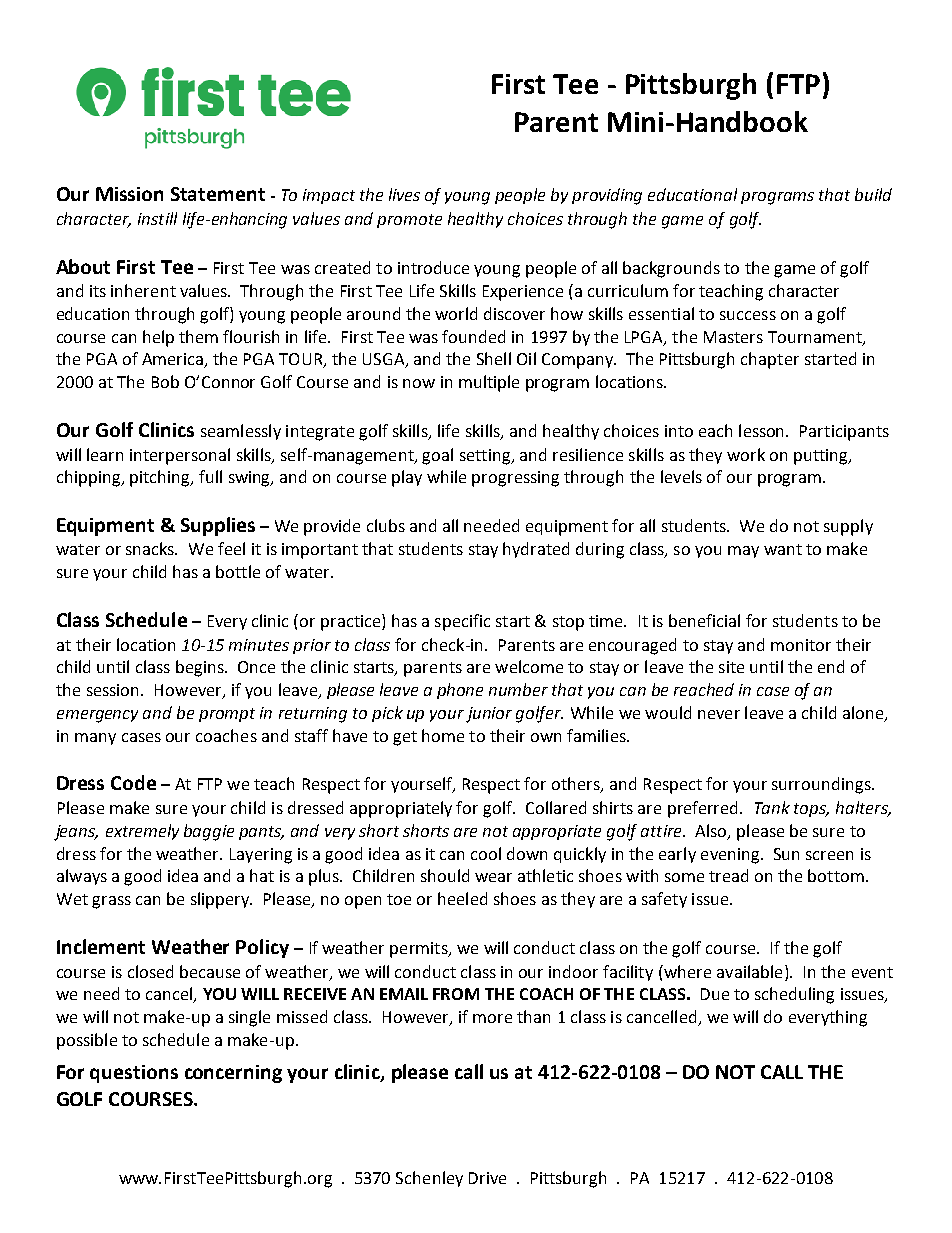  What do you see at coordinates (794, 995) in the screenshot?
I see `scheduling` at bounding box center [794, 995].
